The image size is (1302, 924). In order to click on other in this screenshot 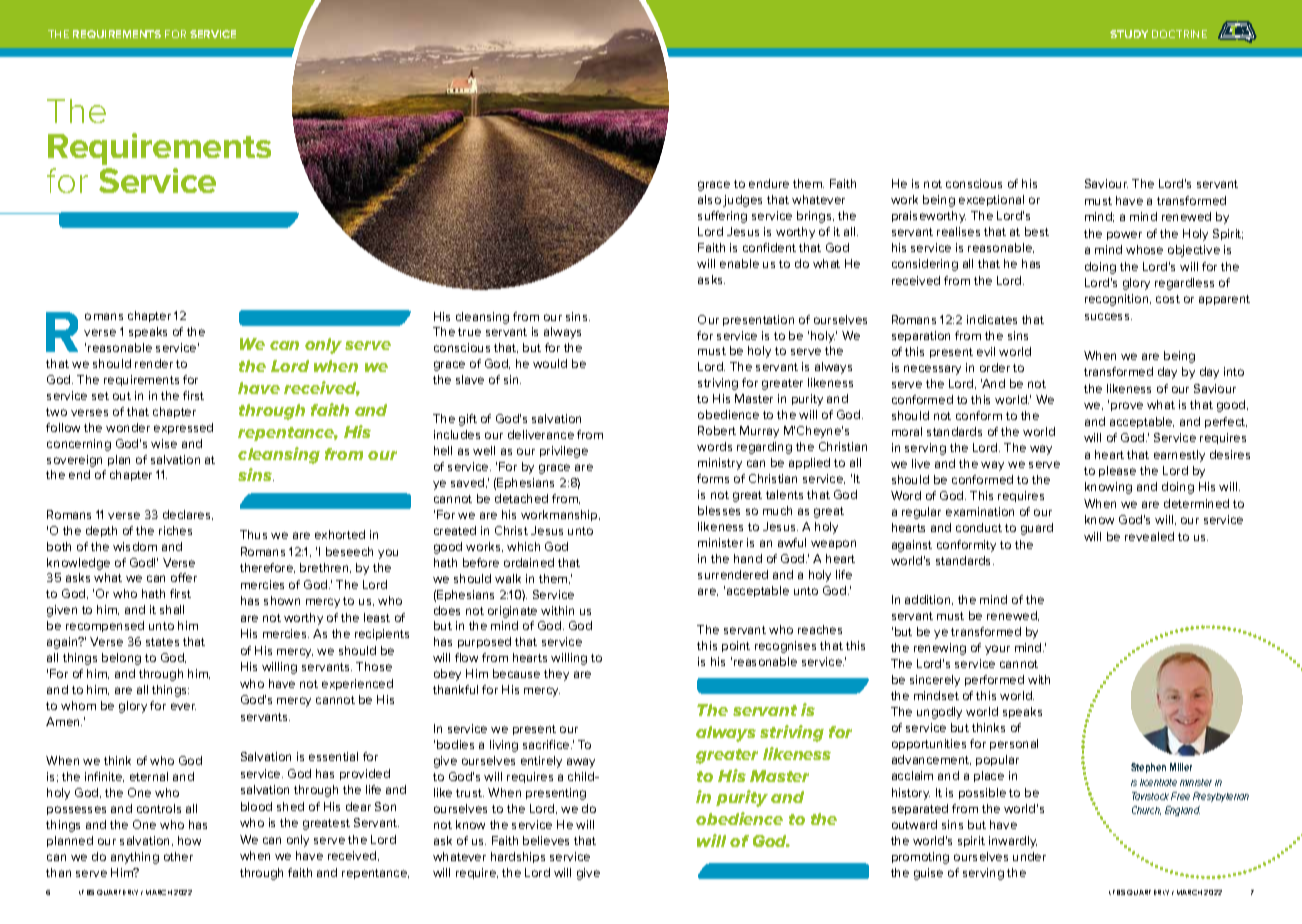, I will do `click(178, 856)`.
